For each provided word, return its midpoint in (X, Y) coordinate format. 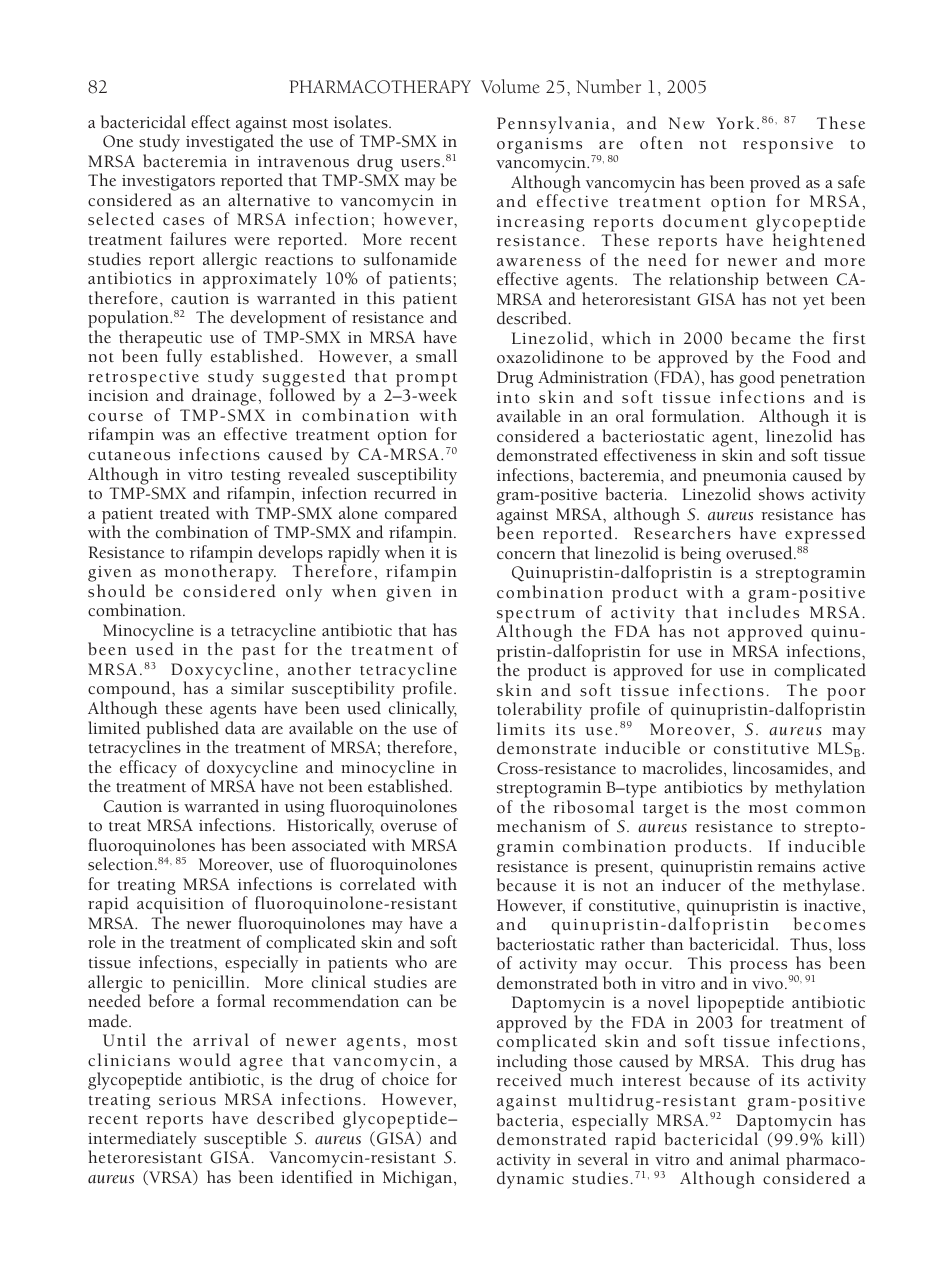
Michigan (419, 1179)
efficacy (148, 769)
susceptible (245, 1140)
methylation (820, 789)
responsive (788, 146)
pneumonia (744, 479)
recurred (405, 492)
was (176, 436)
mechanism (541, 826)
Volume (510, 86)
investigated (230, 143)
